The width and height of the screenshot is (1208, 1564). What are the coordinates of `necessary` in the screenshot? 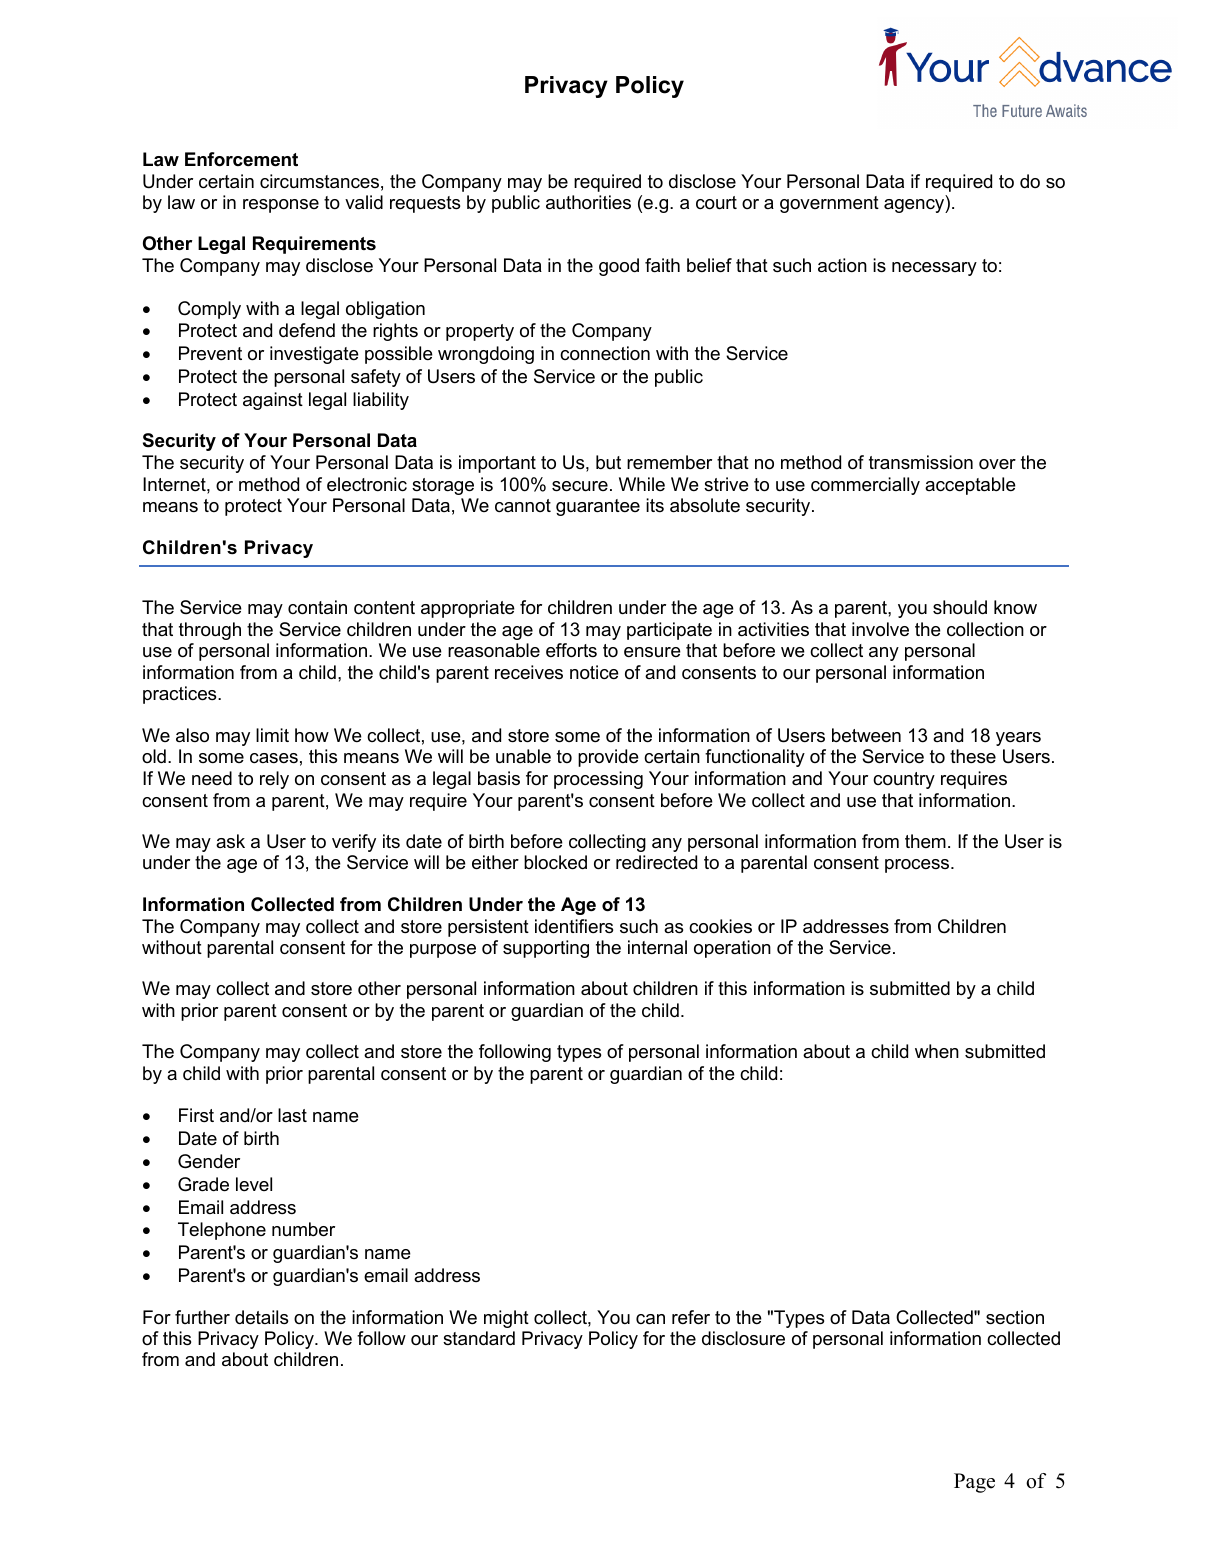 It's located at (934, 269).
